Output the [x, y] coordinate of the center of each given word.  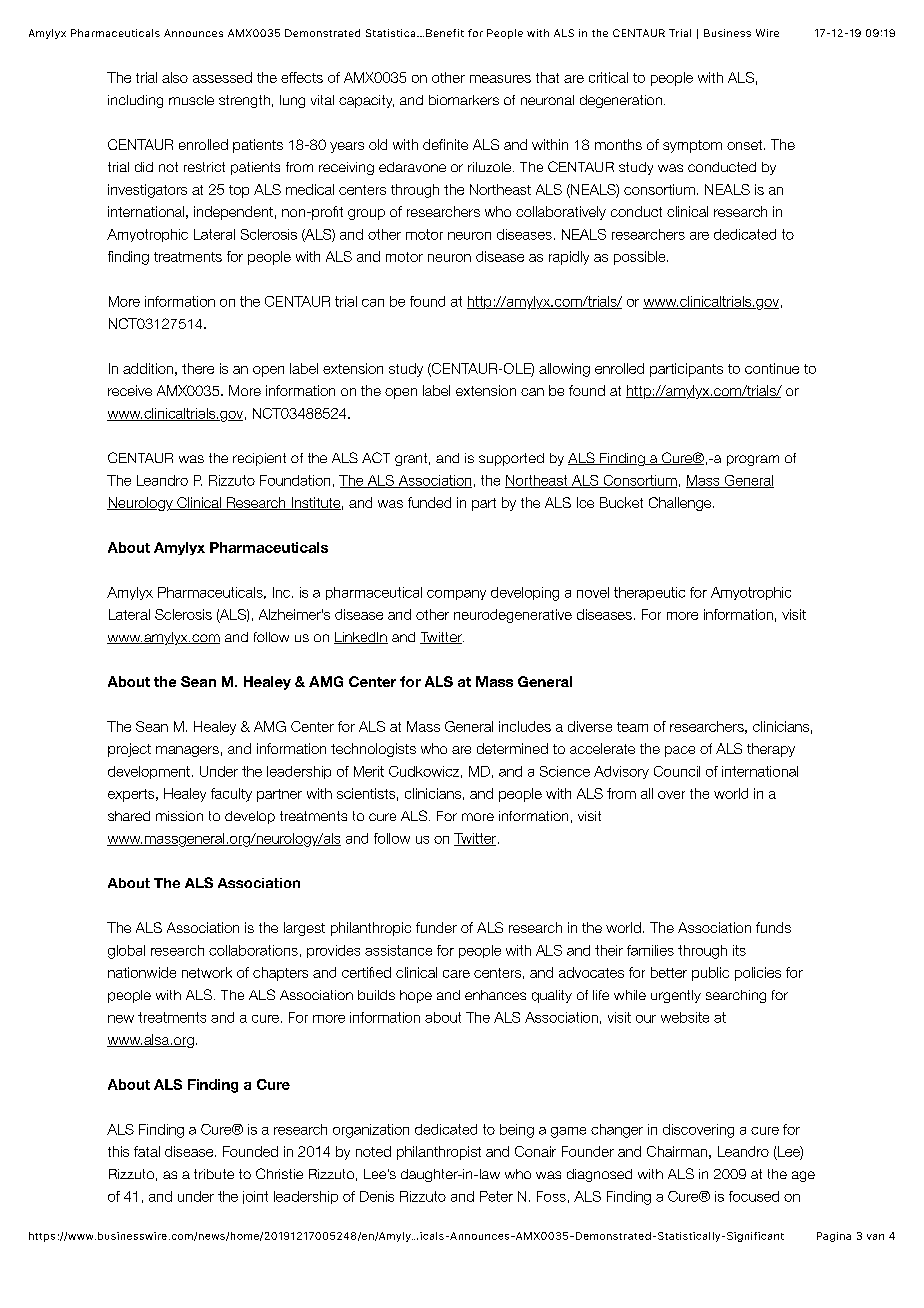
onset [746, 145]
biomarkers [464, 100]
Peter [496, 1196]
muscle [191, 100]
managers [187, 751]
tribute [214, 1174]
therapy [771, 750]
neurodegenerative [513, 616]
